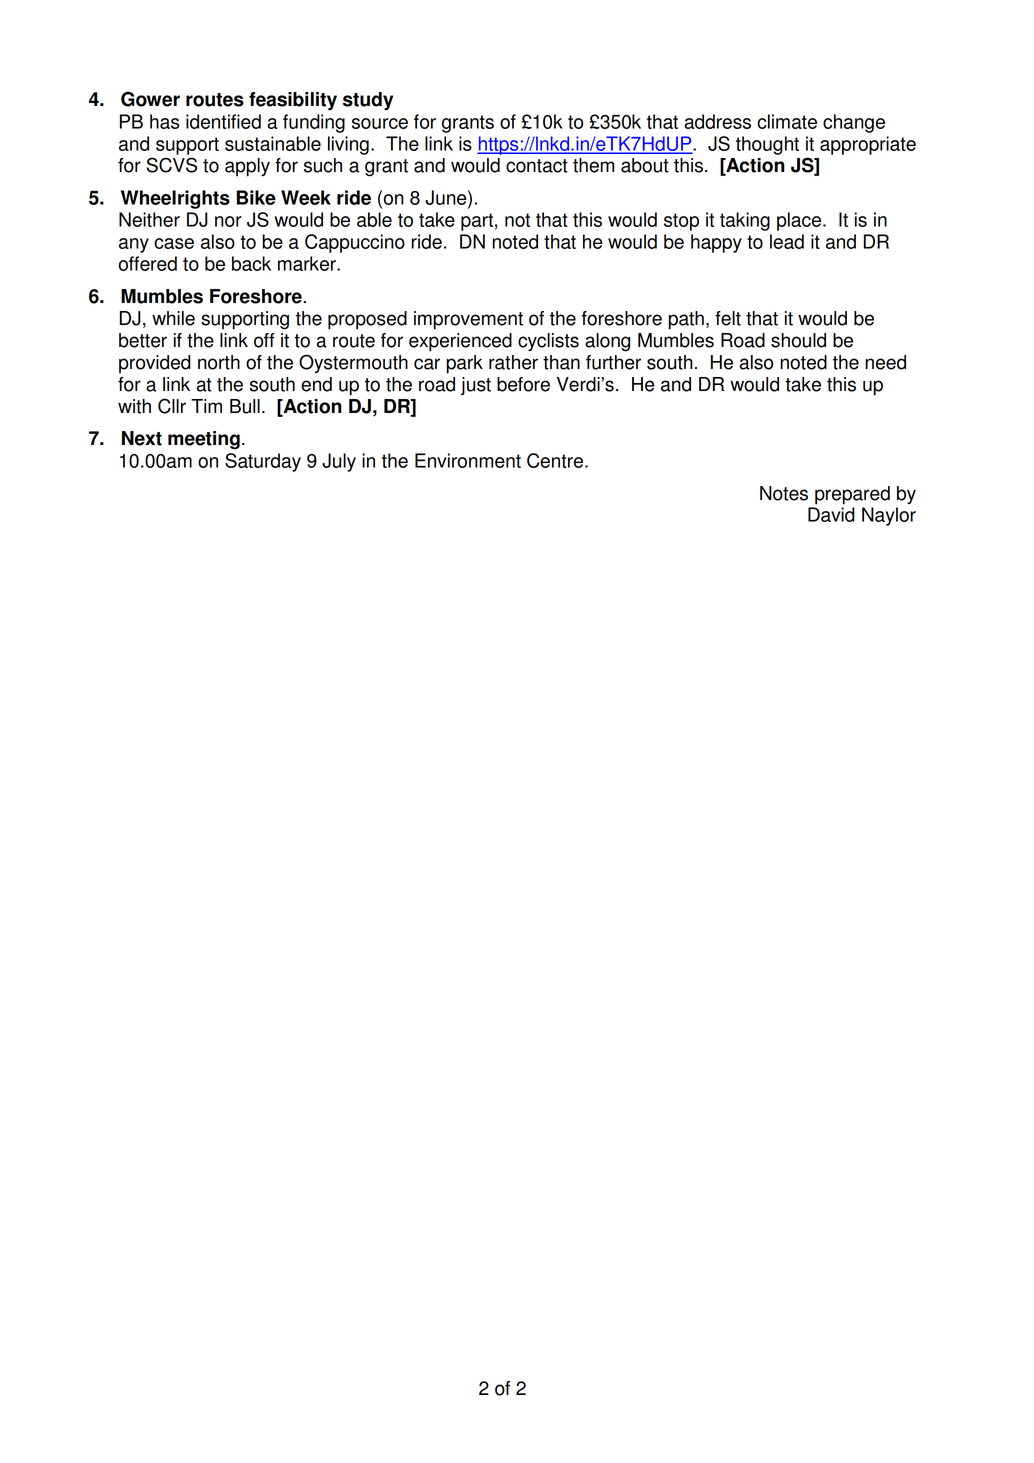  Describe the element at coordinates (263, 462) in the screenshot. I see `Saturday` at that location.
